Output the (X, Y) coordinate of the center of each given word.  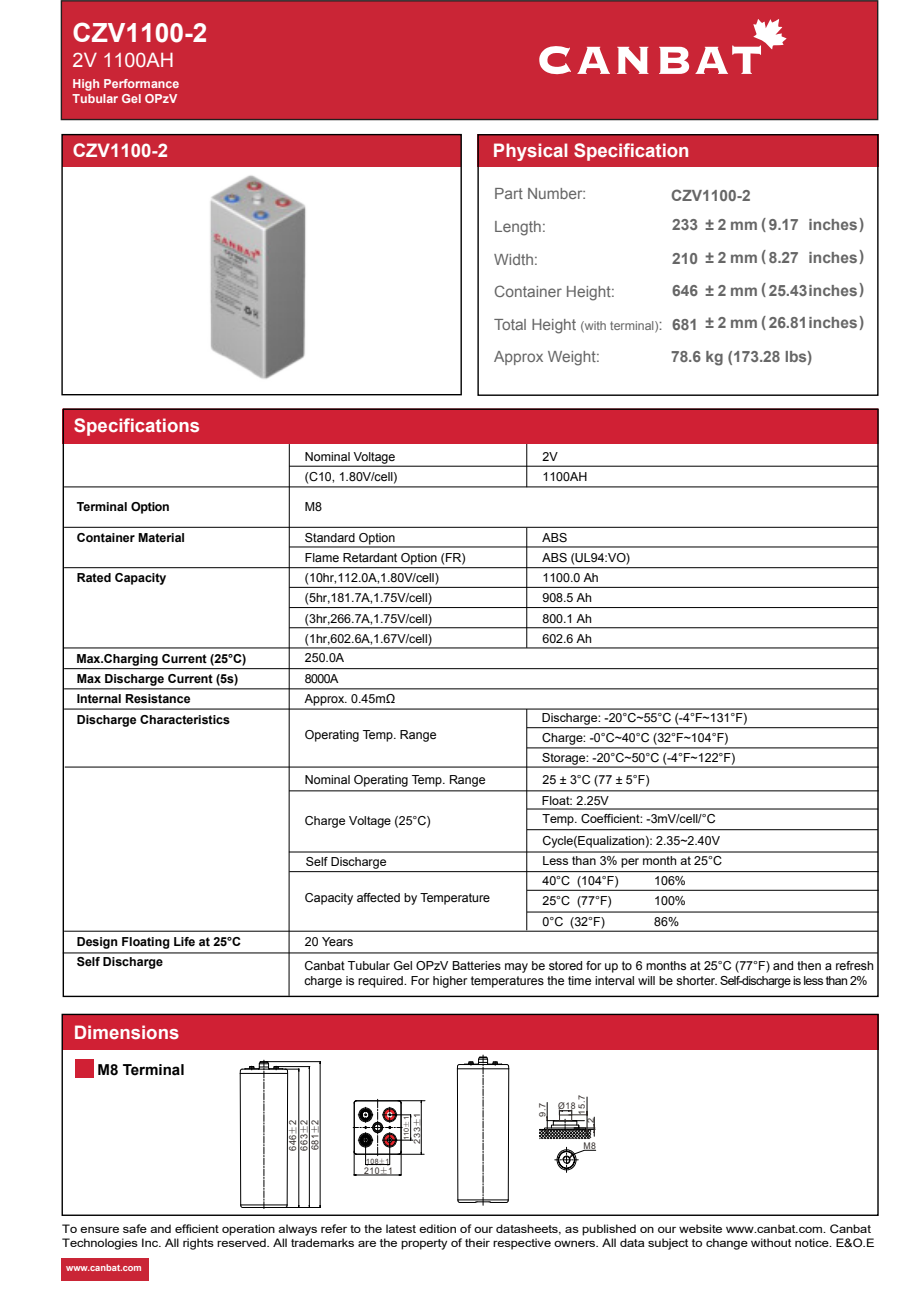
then (809, 965)
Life (184, 941)
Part (509, 193)
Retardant (370, 557)
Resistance (157, 698)
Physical (530, 152)
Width (513, 259)
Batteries (476, 965)
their (477, 1242)
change (727, 1244)
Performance (141, 83)
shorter (696, 980)
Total (510, 324)
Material (161, 537)
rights (198, 1244)
